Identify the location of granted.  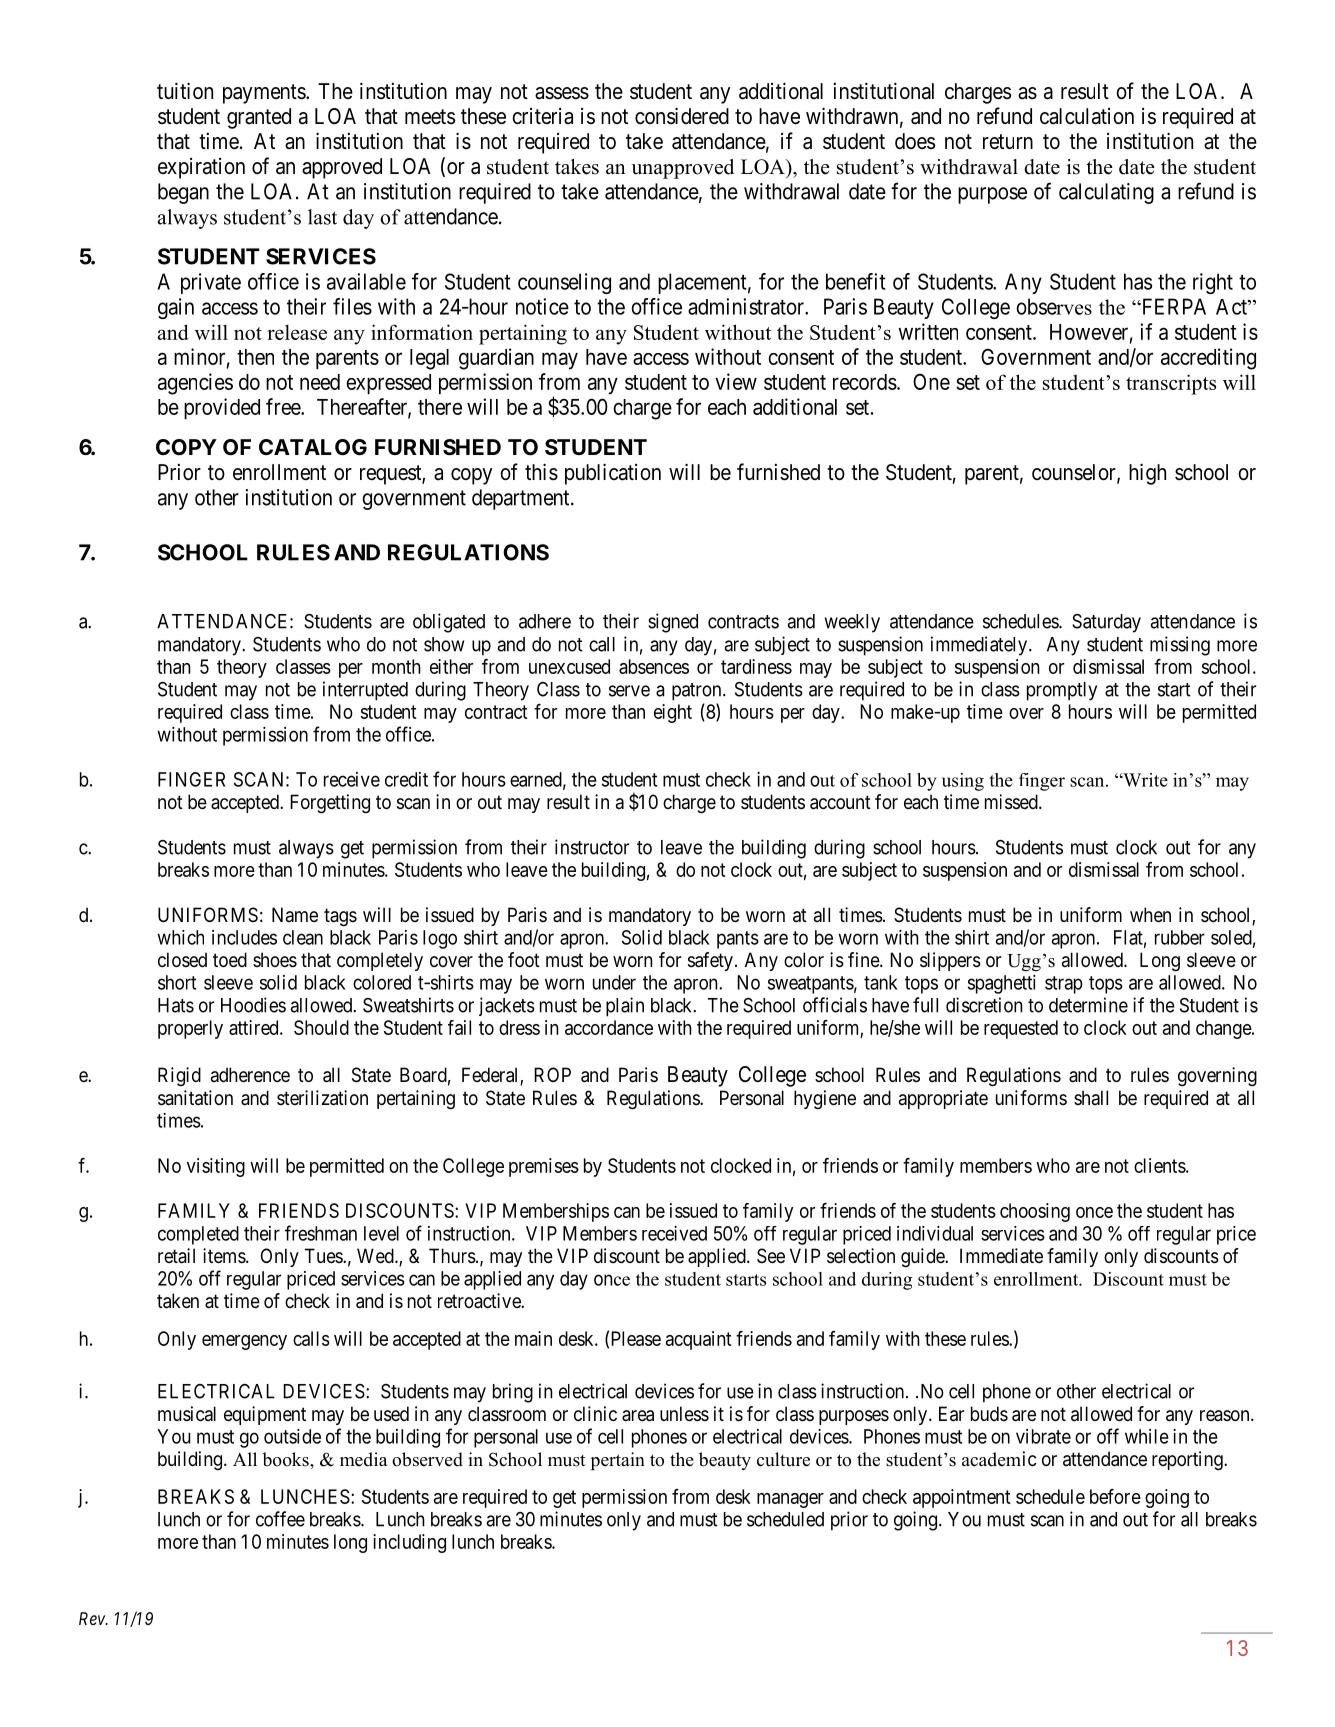
(259, 118).
